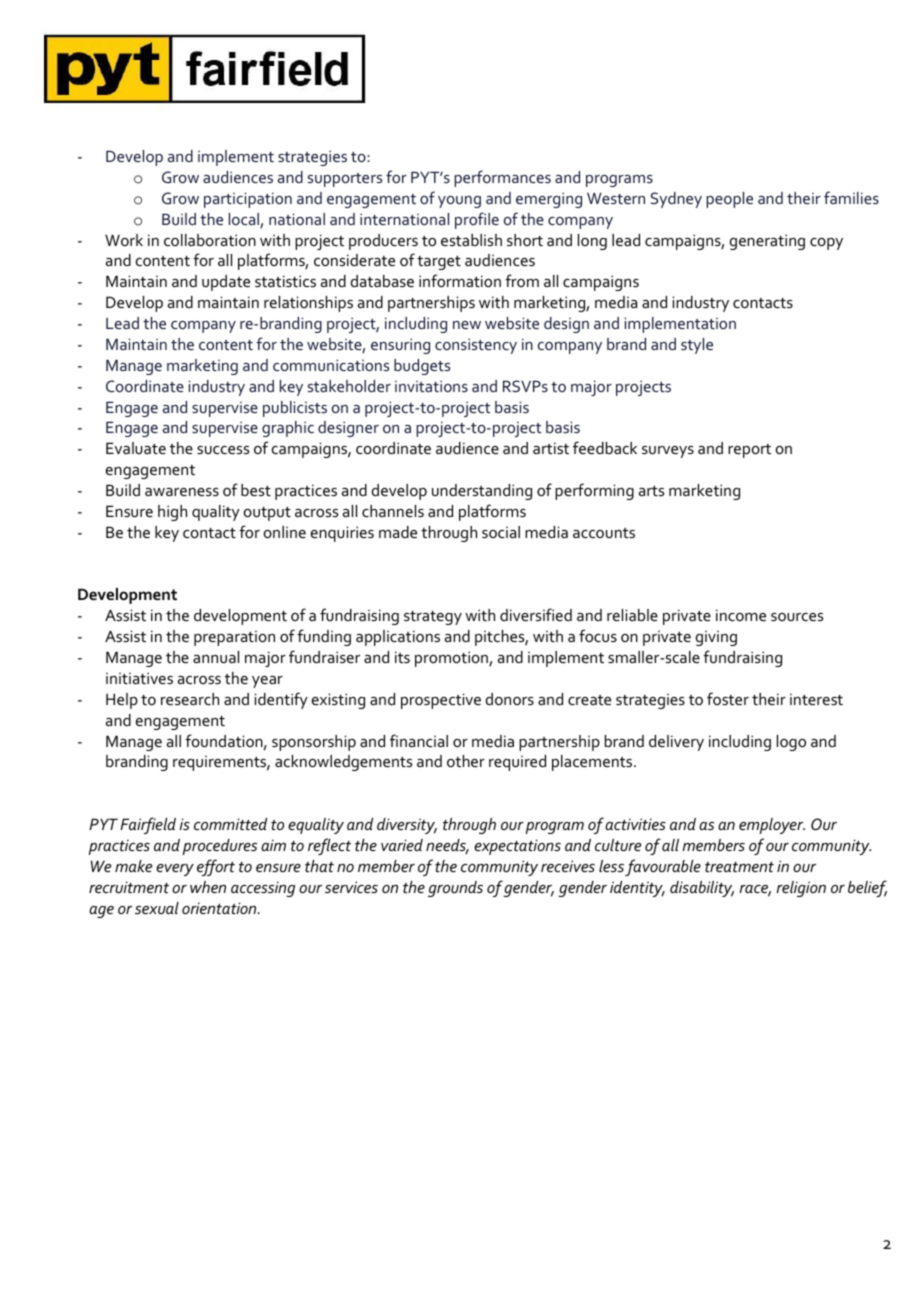 This document has height=1309, width=924. I want to click on participation, so click(248, 200).
